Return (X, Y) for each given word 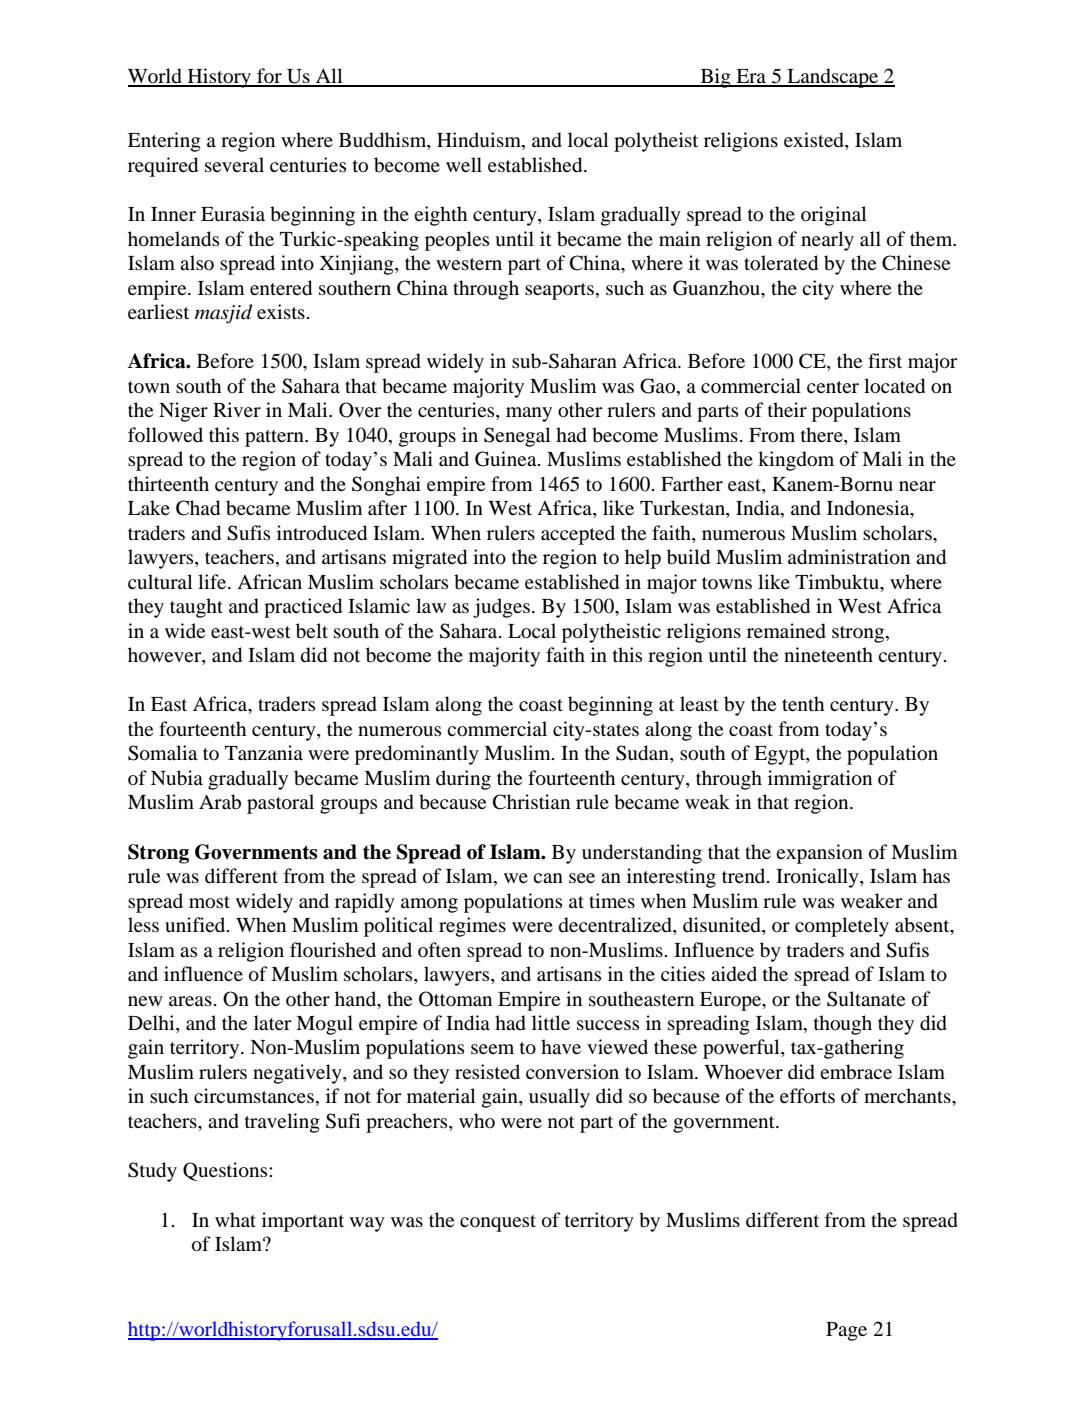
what (235, 1219)
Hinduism (480, 141)
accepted (578, 535)
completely (842, 927)
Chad (198, 508)
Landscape (833, 78)
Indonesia (869, 509)
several (234, 164)
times (612, 900)
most (209, 902)
